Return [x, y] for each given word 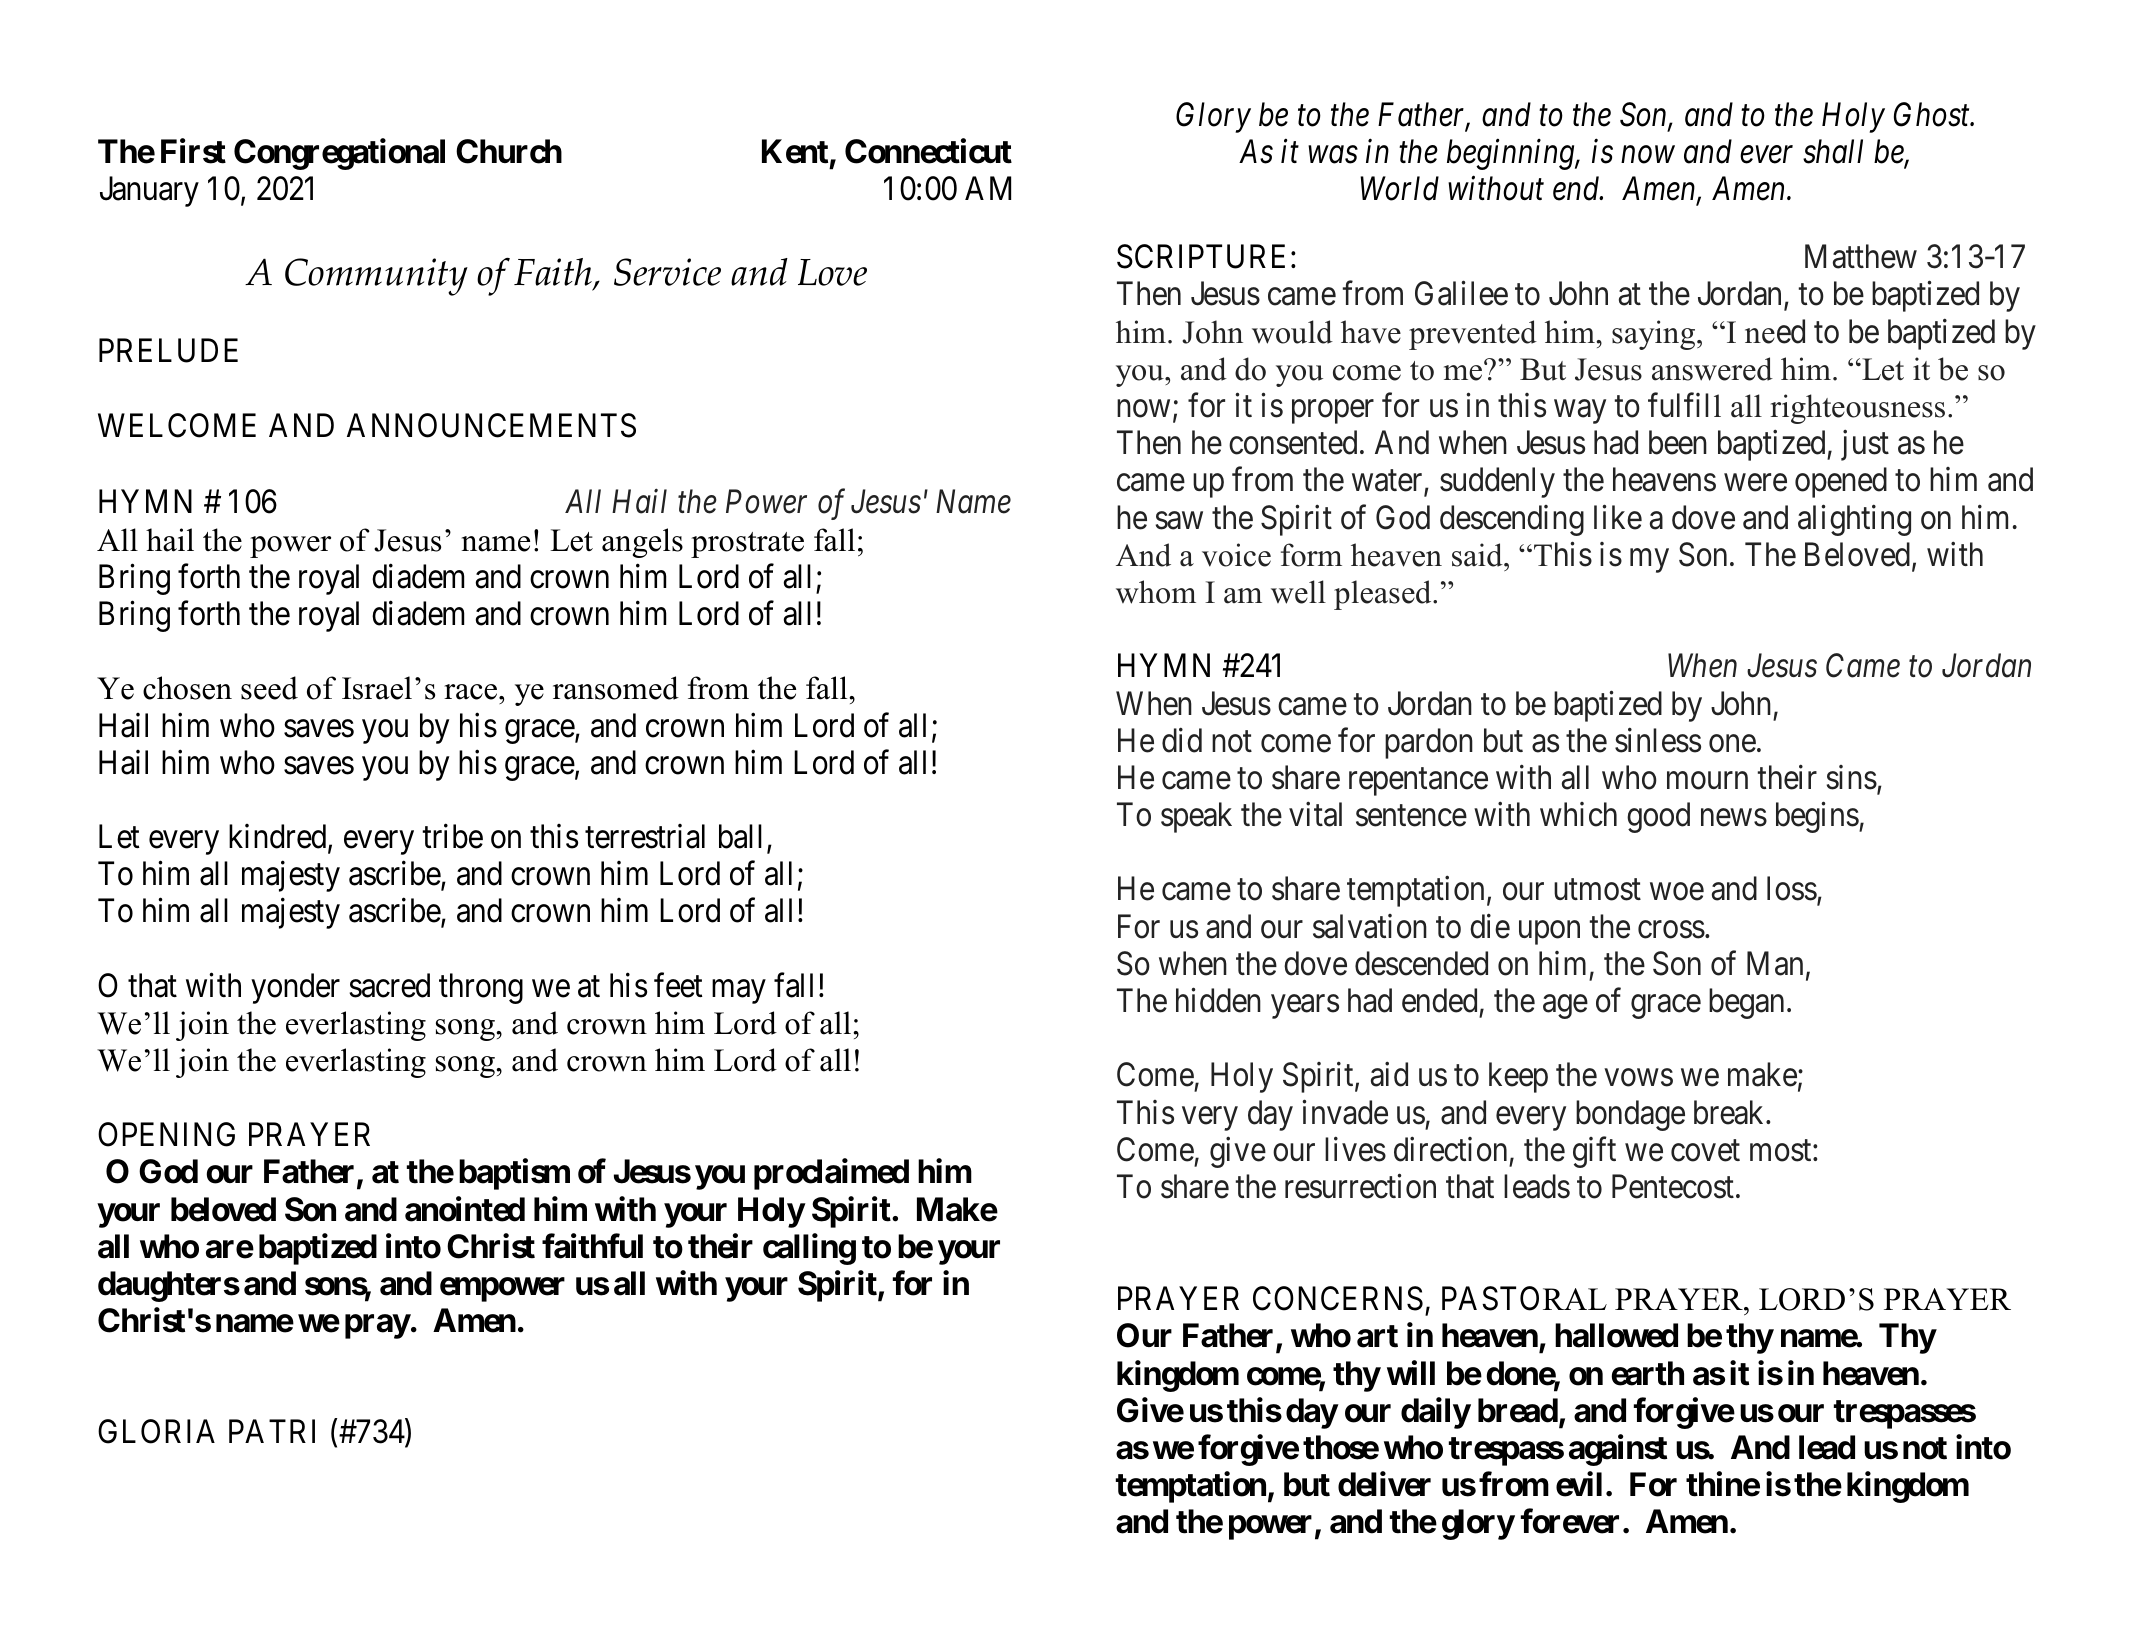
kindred [279, 837]
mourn [1707, 781]
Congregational [339, 154]
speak [1196, 817]
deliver [1384, 1484]
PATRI [272, 1431]
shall [1833, 151]
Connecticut [928, 151]
